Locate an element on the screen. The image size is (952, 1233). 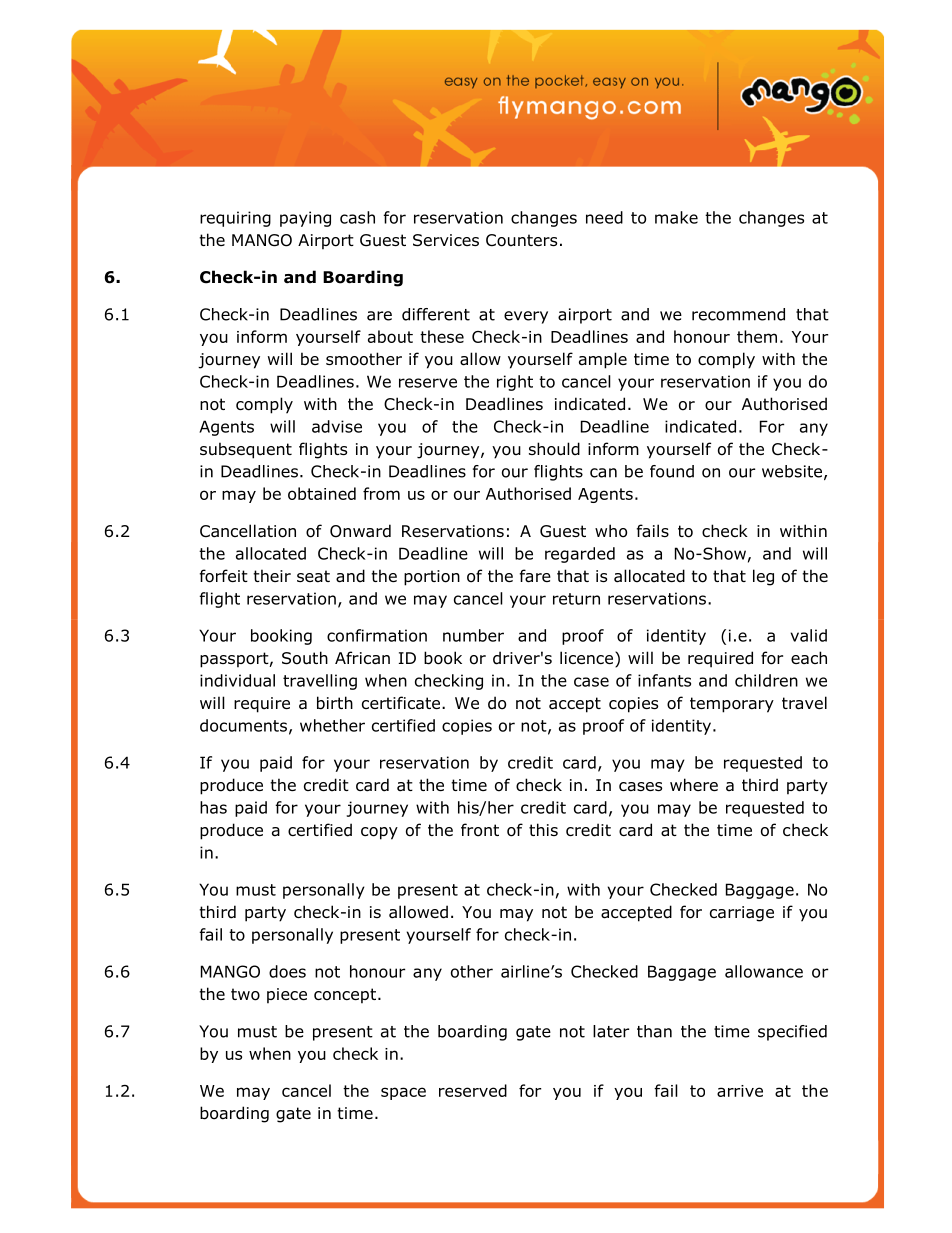
piece is located at coordinates (287, 996).
